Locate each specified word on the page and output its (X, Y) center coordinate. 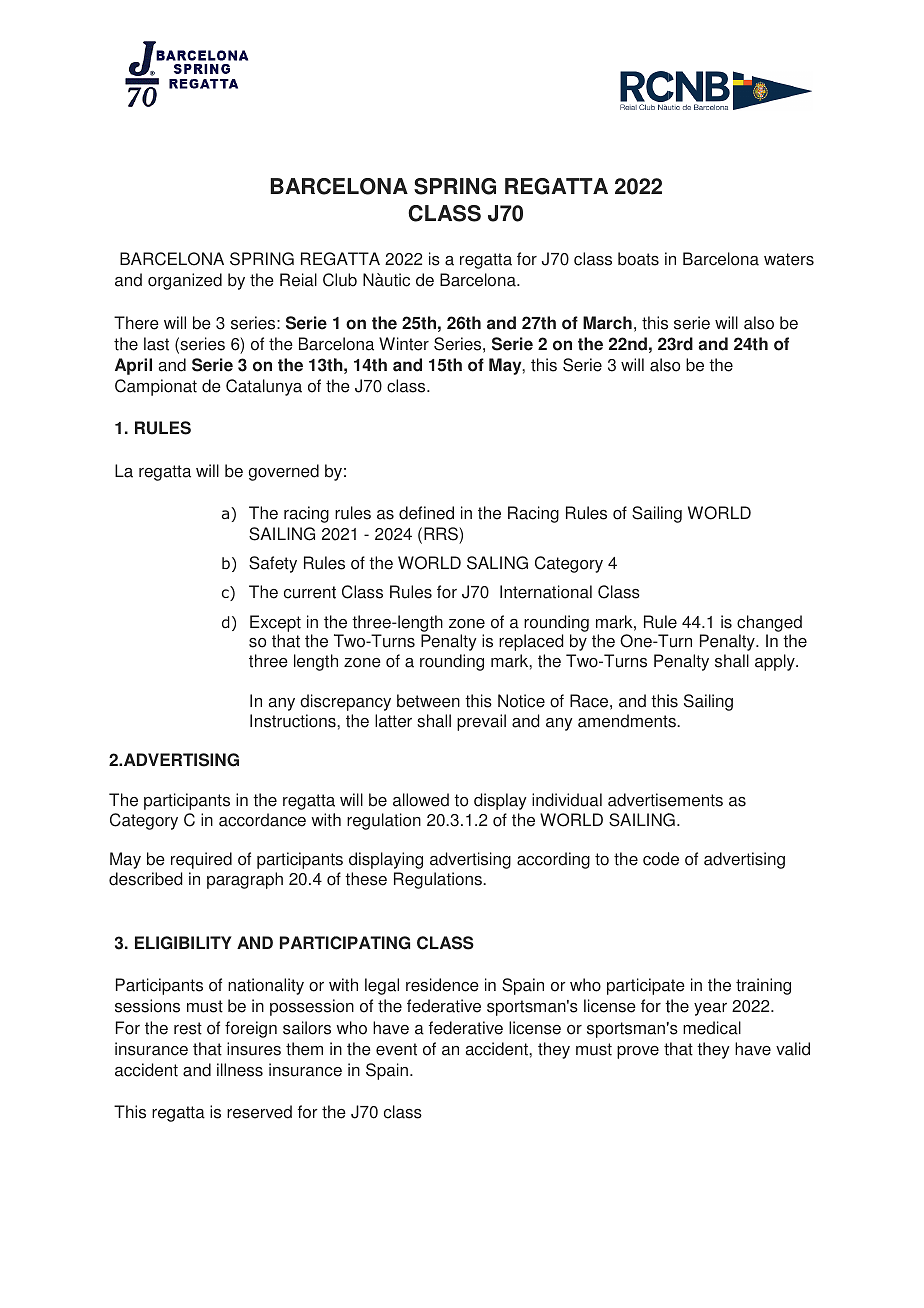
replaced (531, 642)
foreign (251, 1029)
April (133, 366)
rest (188, 1028)
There (136, 323)
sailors (307, 1028)
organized (185, 281)
